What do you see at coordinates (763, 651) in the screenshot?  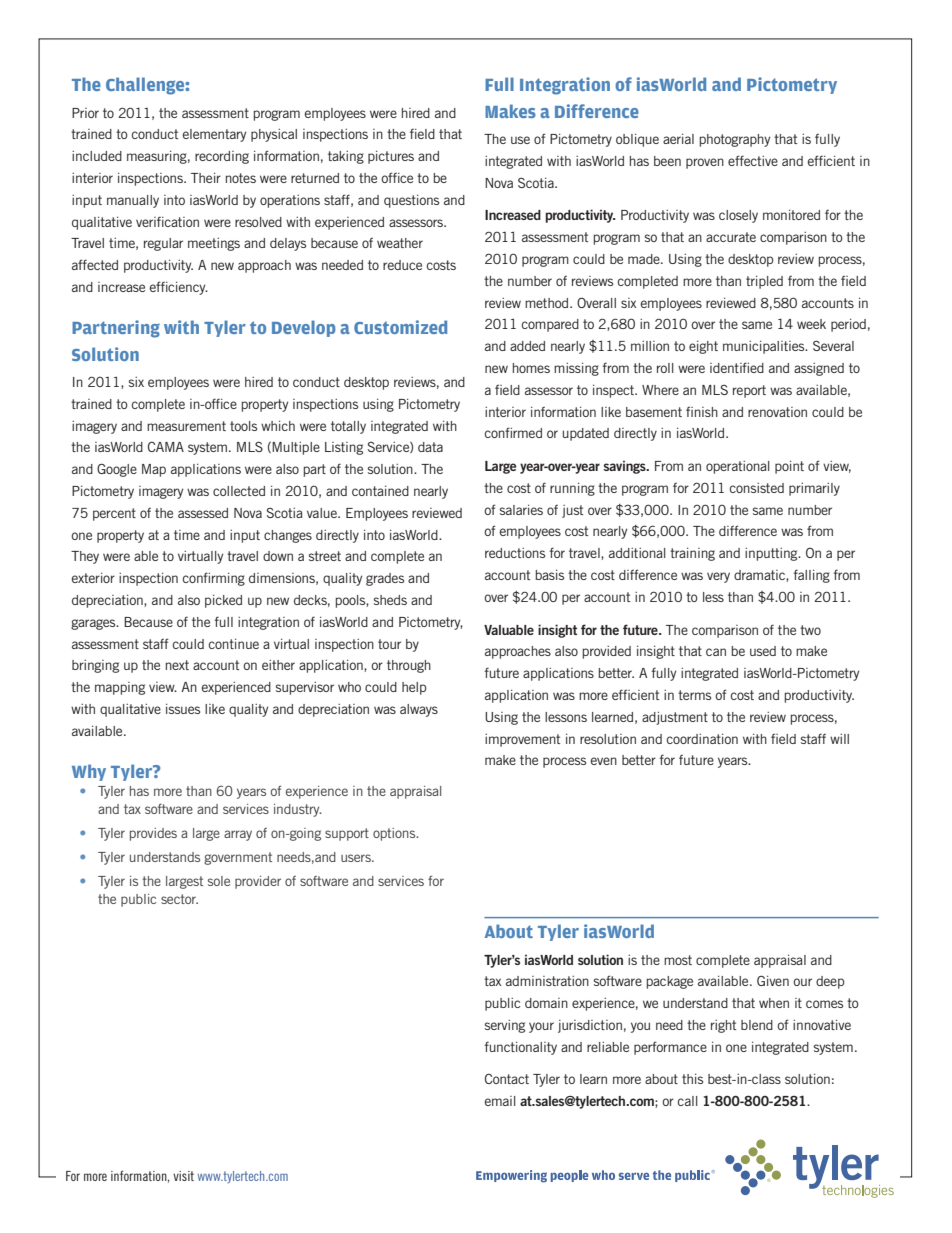 I see `used` at bounding box center [763, 651].
